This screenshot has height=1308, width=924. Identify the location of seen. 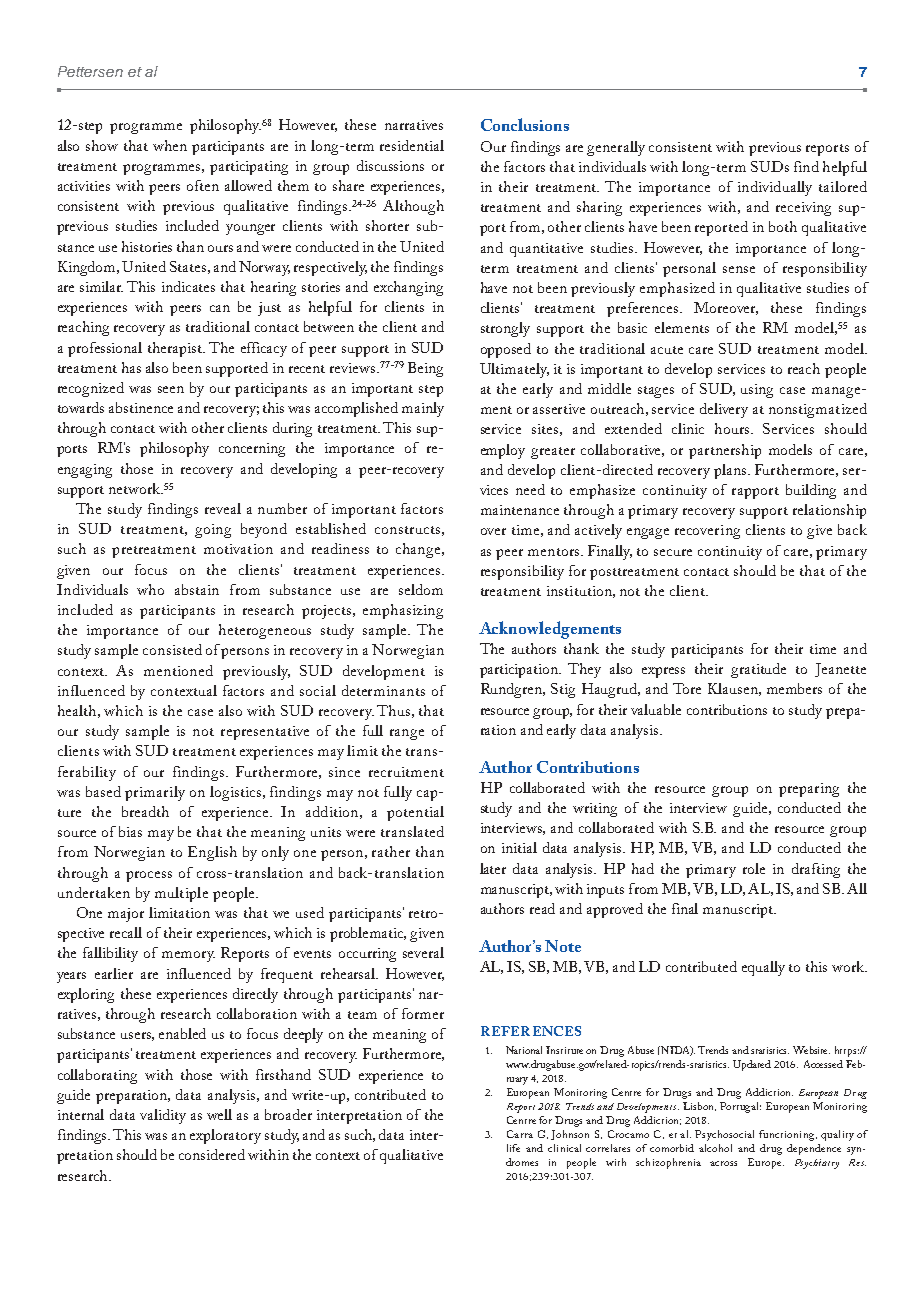
(171, 389).
